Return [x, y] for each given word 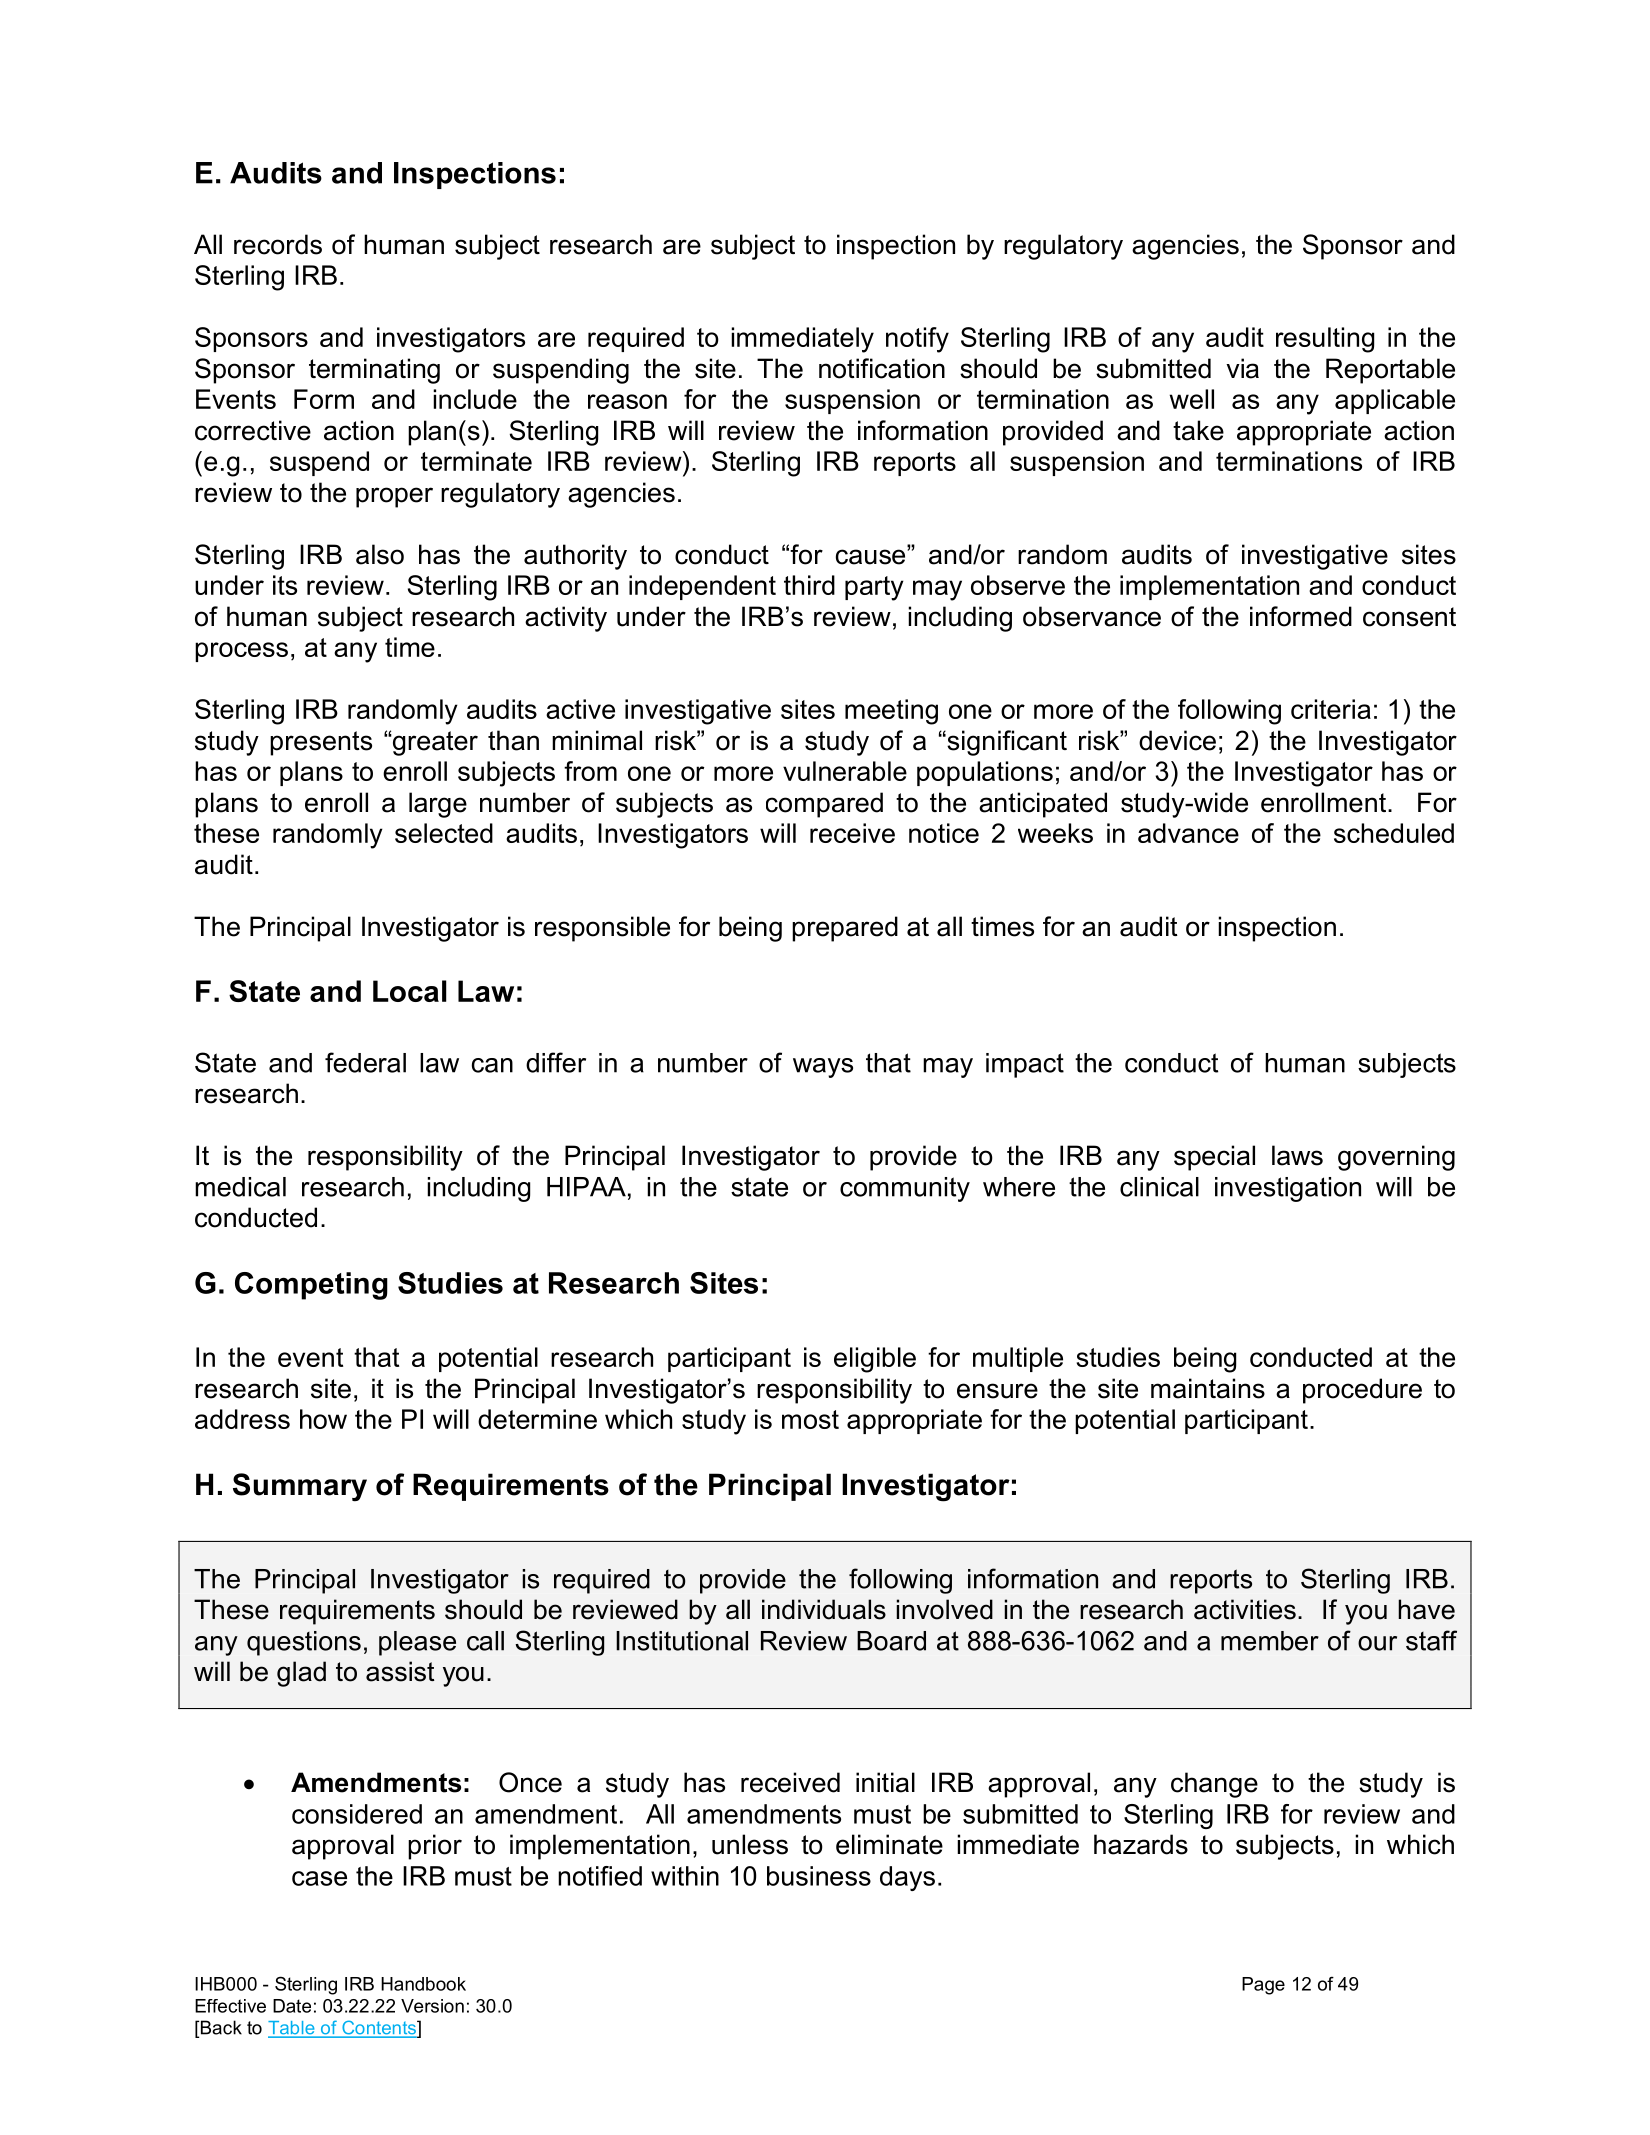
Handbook [423, 1984]
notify [917, 340]
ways [823, 1068]
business [819, 1876]
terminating [374, 371]
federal [365, 1062]
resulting [1325, 340]
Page [1263, 1986]
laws [1297, 1155]
